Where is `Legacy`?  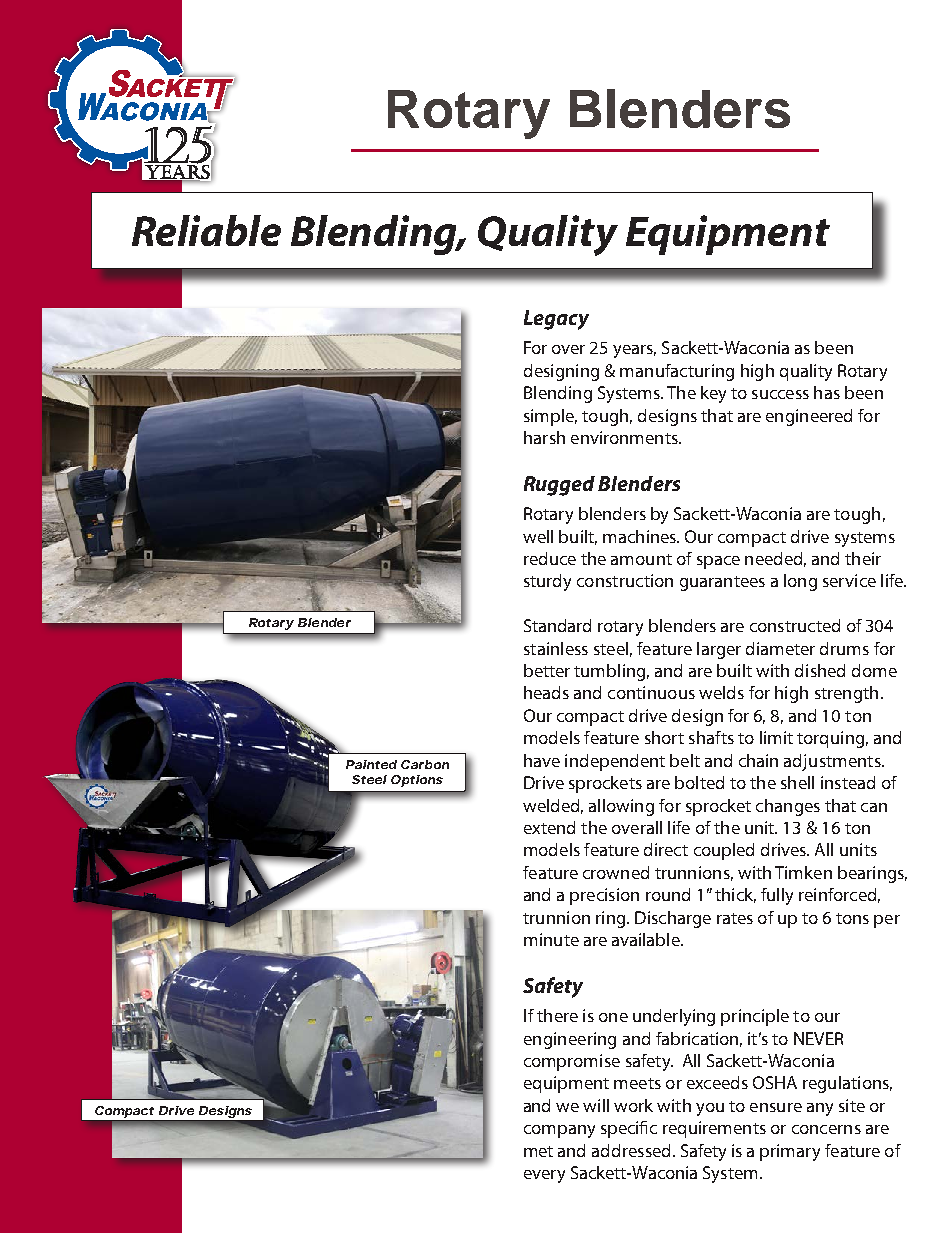 Legacy is located at coordinates (556, 320).
